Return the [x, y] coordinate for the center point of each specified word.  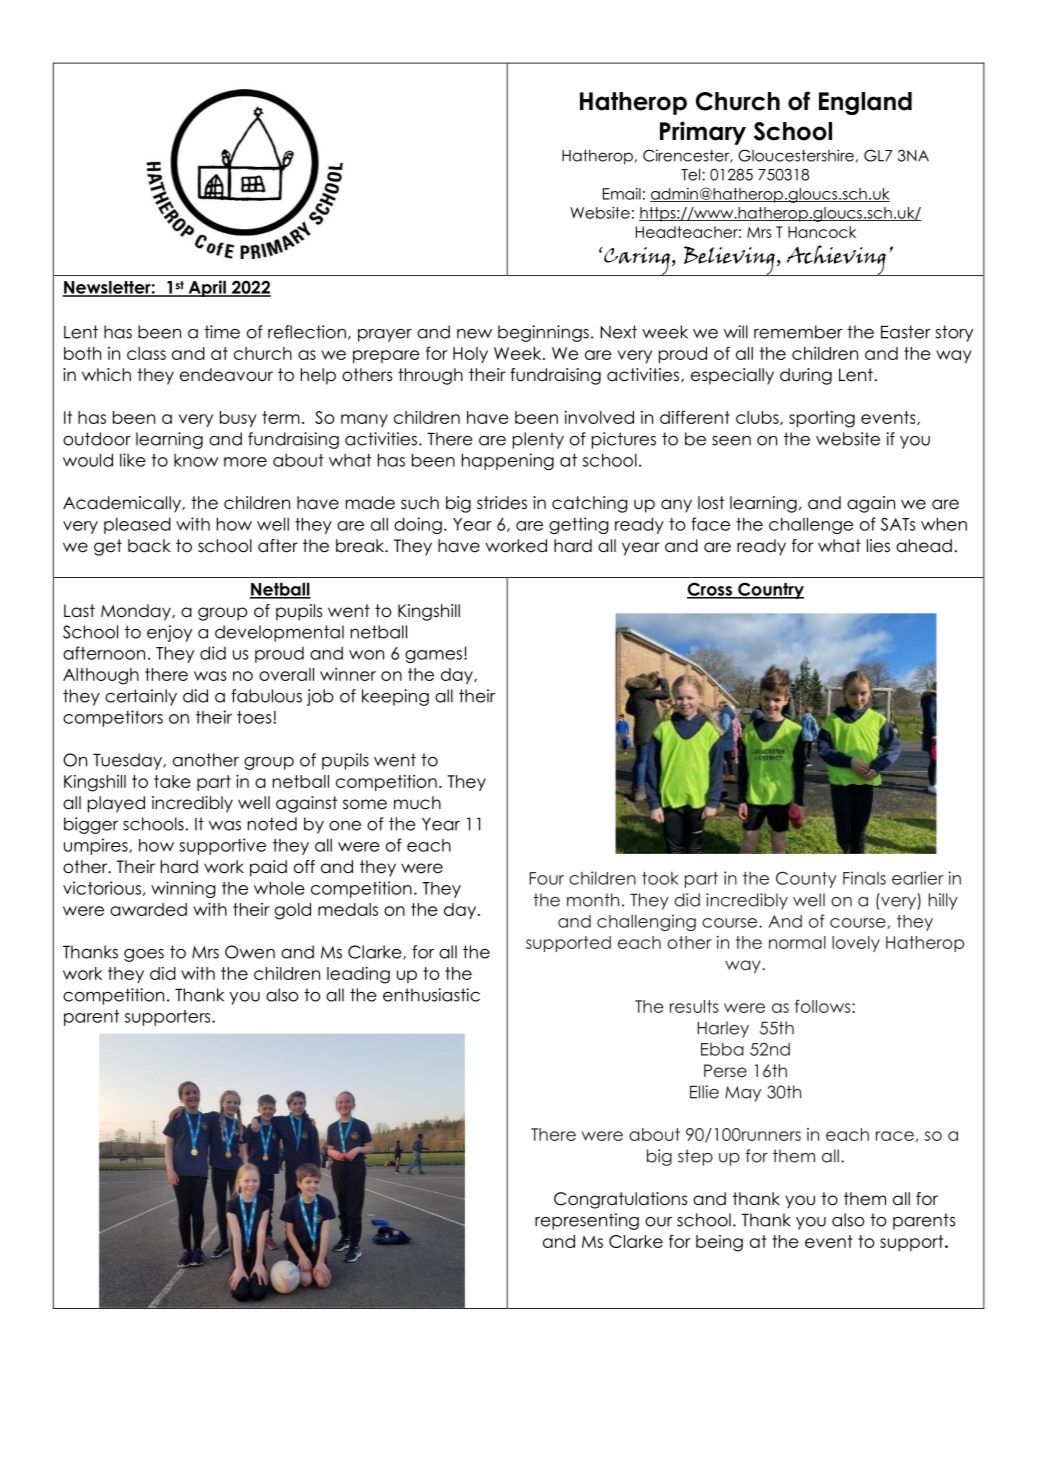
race [895, 1136]
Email [622, 194]
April [207, 288]
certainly [141, 697]
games [435, 656]
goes [144, 955]
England [865, 103]
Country [770, 590]
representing [587, 1221]
